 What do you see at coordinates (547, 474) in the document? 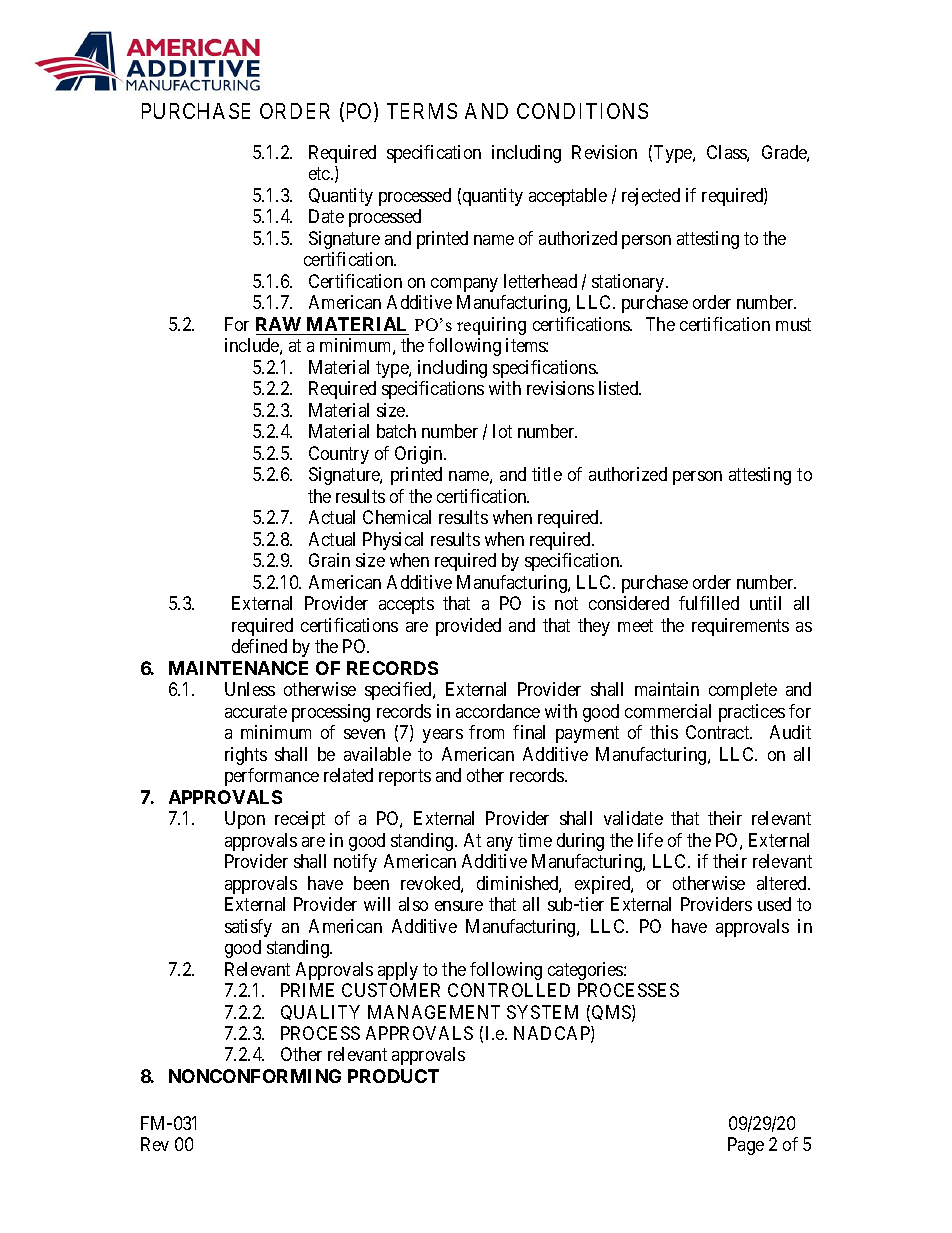
I see `title` at bounding box center [547, 474].
